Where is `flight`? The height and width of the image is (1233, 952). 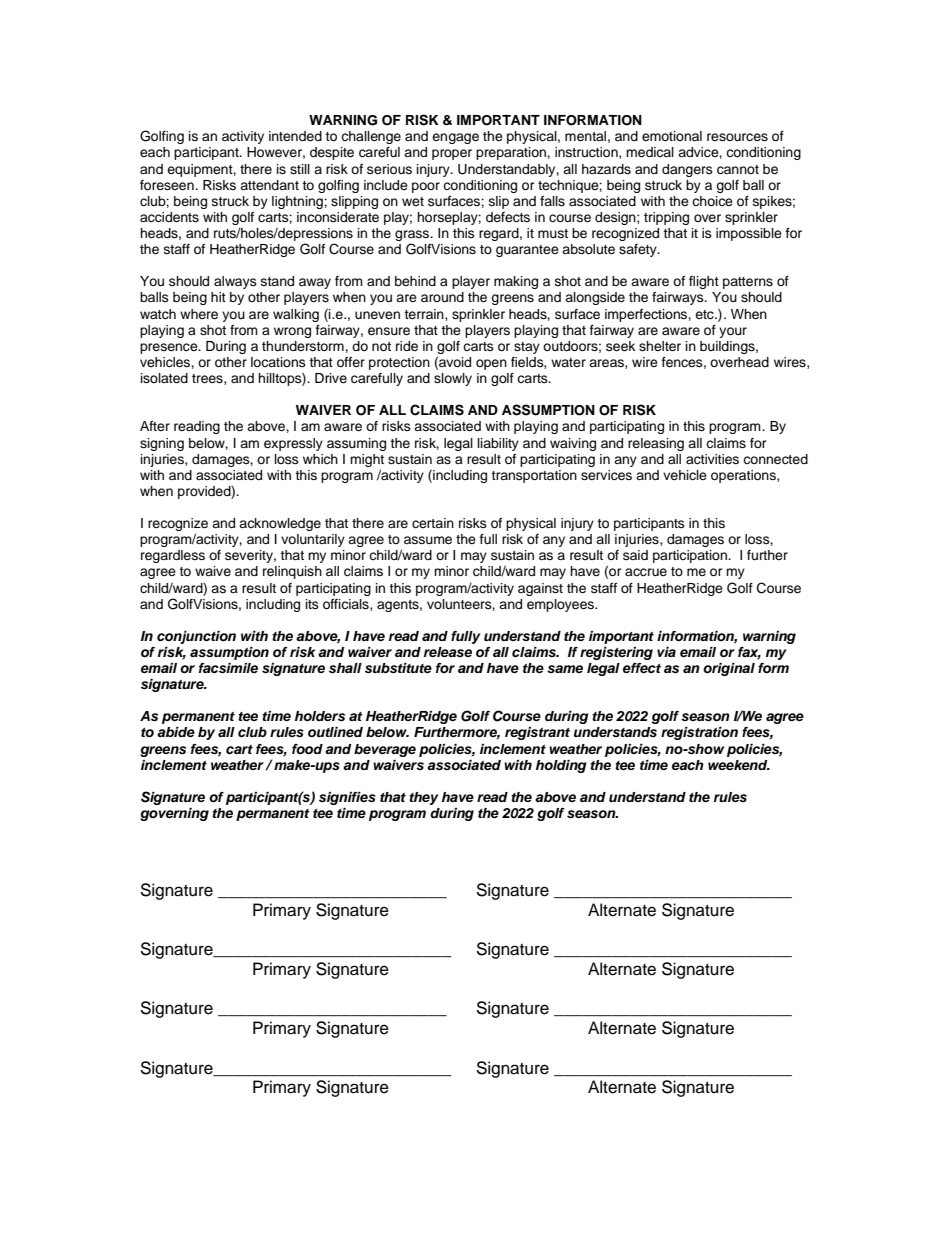 flight is located at coordinates (704, 282).
